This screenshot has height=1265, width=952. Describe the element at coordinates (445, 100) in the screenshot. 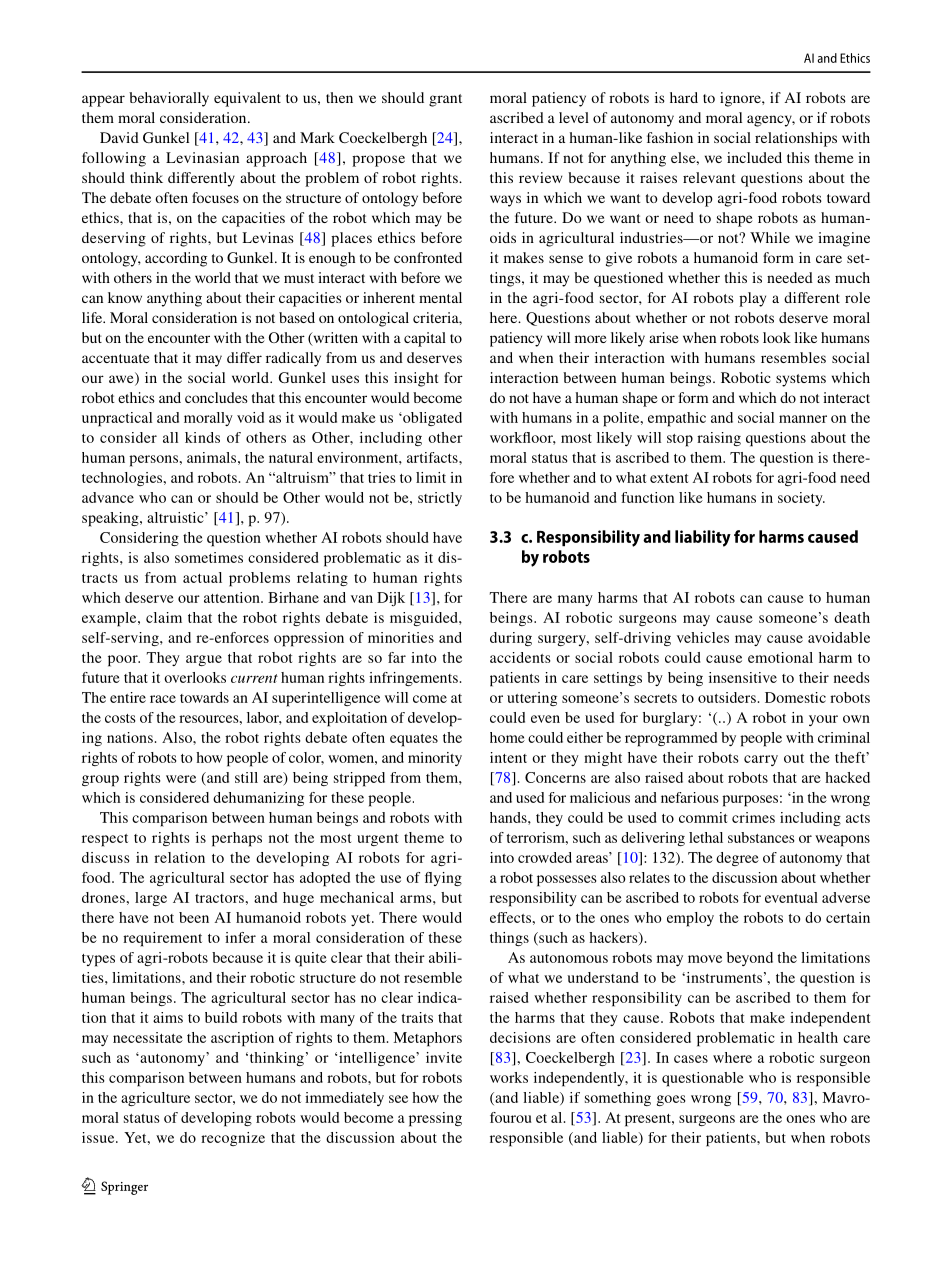

I see `grant` at that location.
